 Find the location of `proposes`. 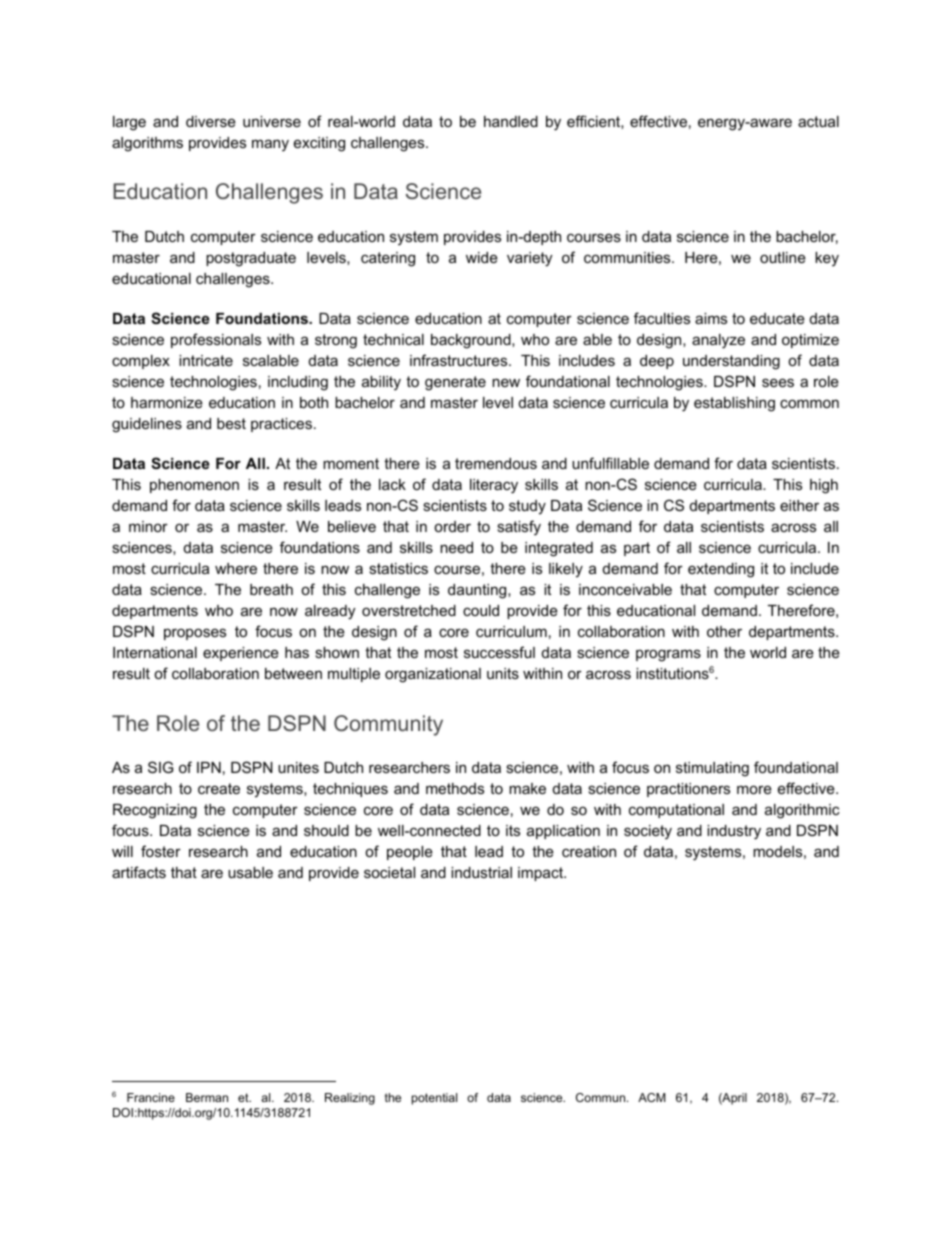

proposes is located at coordinates (195, 634).
